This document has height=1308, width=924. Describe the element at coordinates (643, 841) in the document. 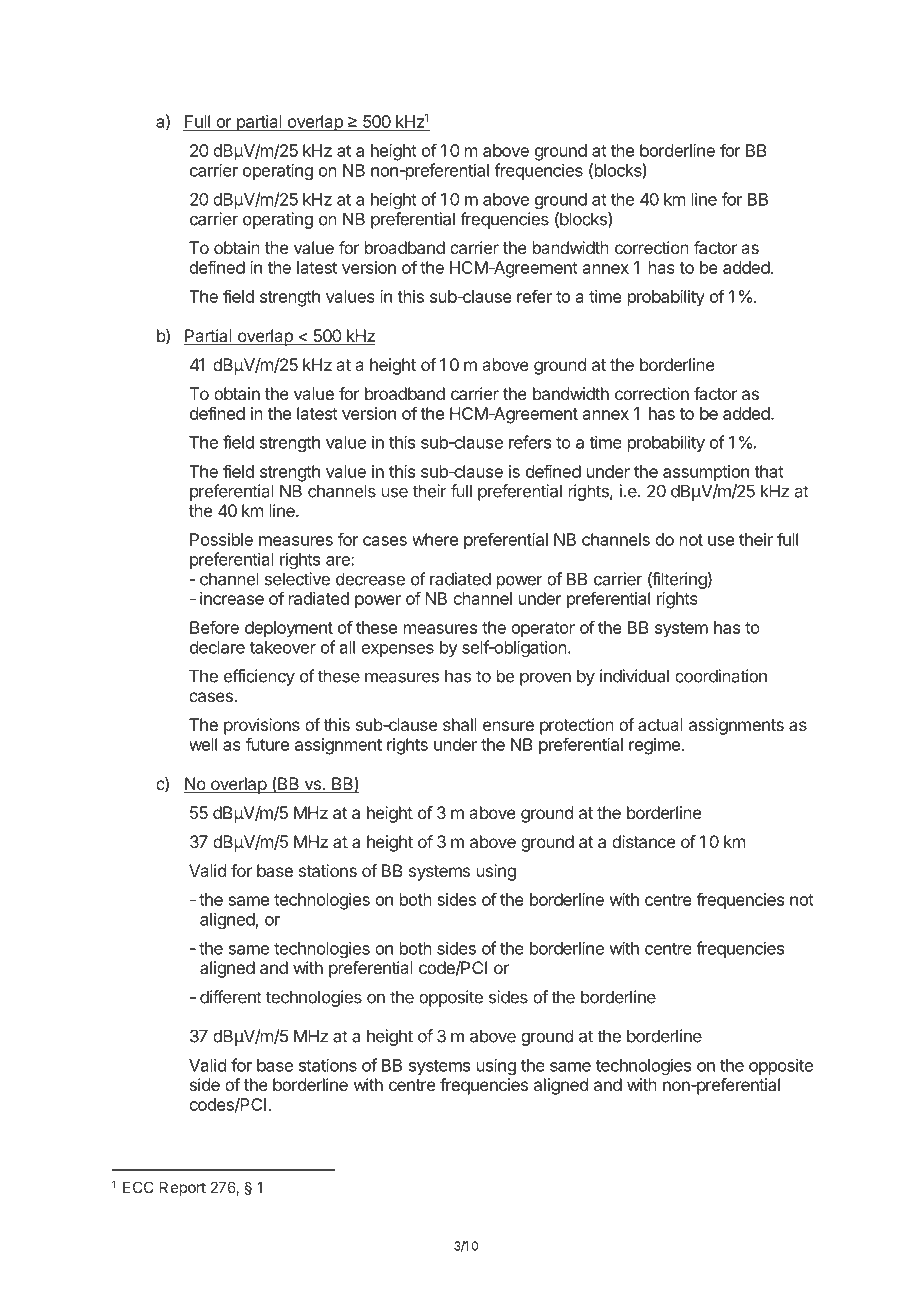

I see `distance` at that location.
